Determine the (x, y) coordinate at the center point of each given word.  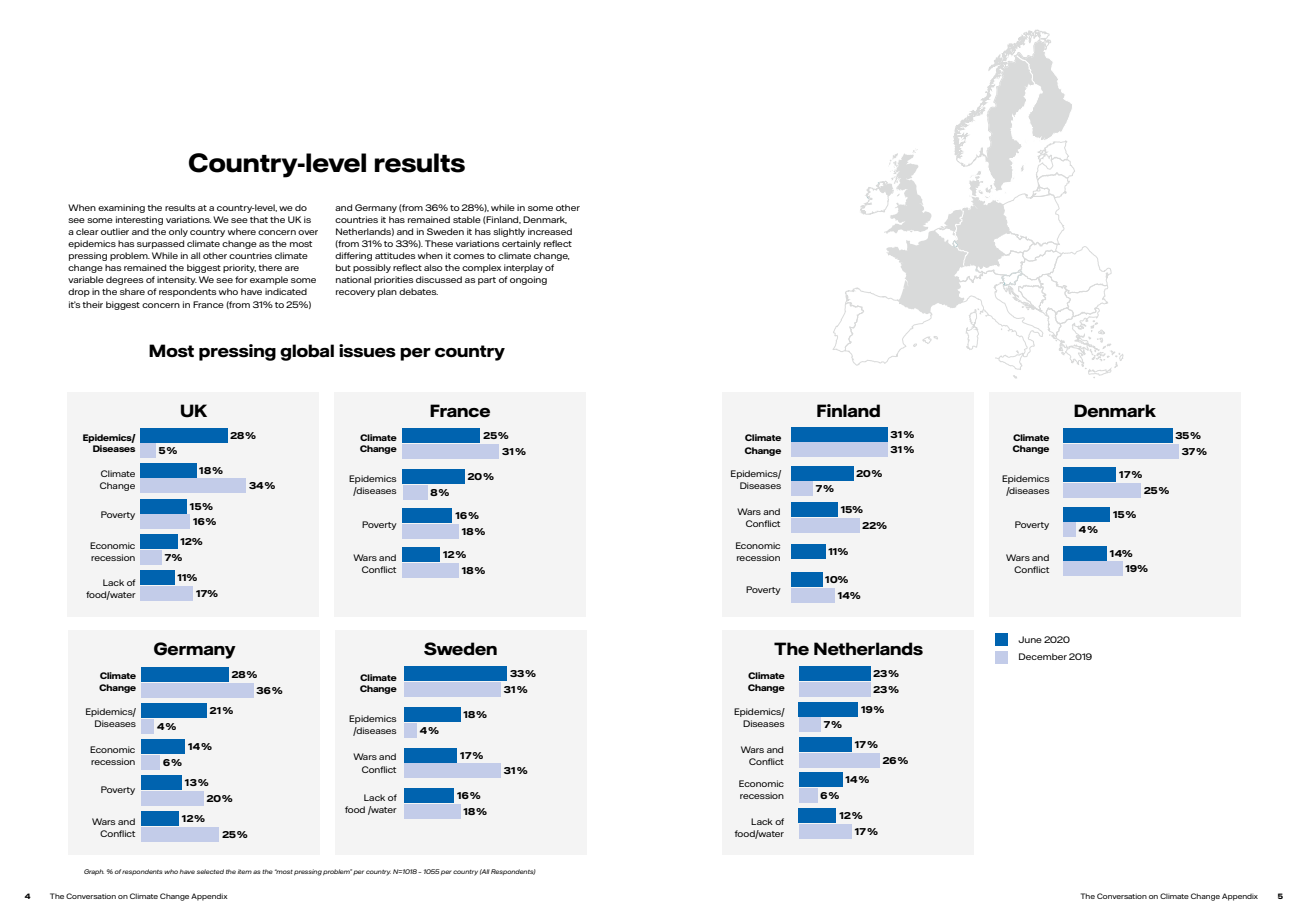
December (1043, 656)
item (244, 871)
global (307, 352)
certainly (521, 244)
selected (210, 871)
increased (550, 231)
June (1030, 639)
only (178, 232)
